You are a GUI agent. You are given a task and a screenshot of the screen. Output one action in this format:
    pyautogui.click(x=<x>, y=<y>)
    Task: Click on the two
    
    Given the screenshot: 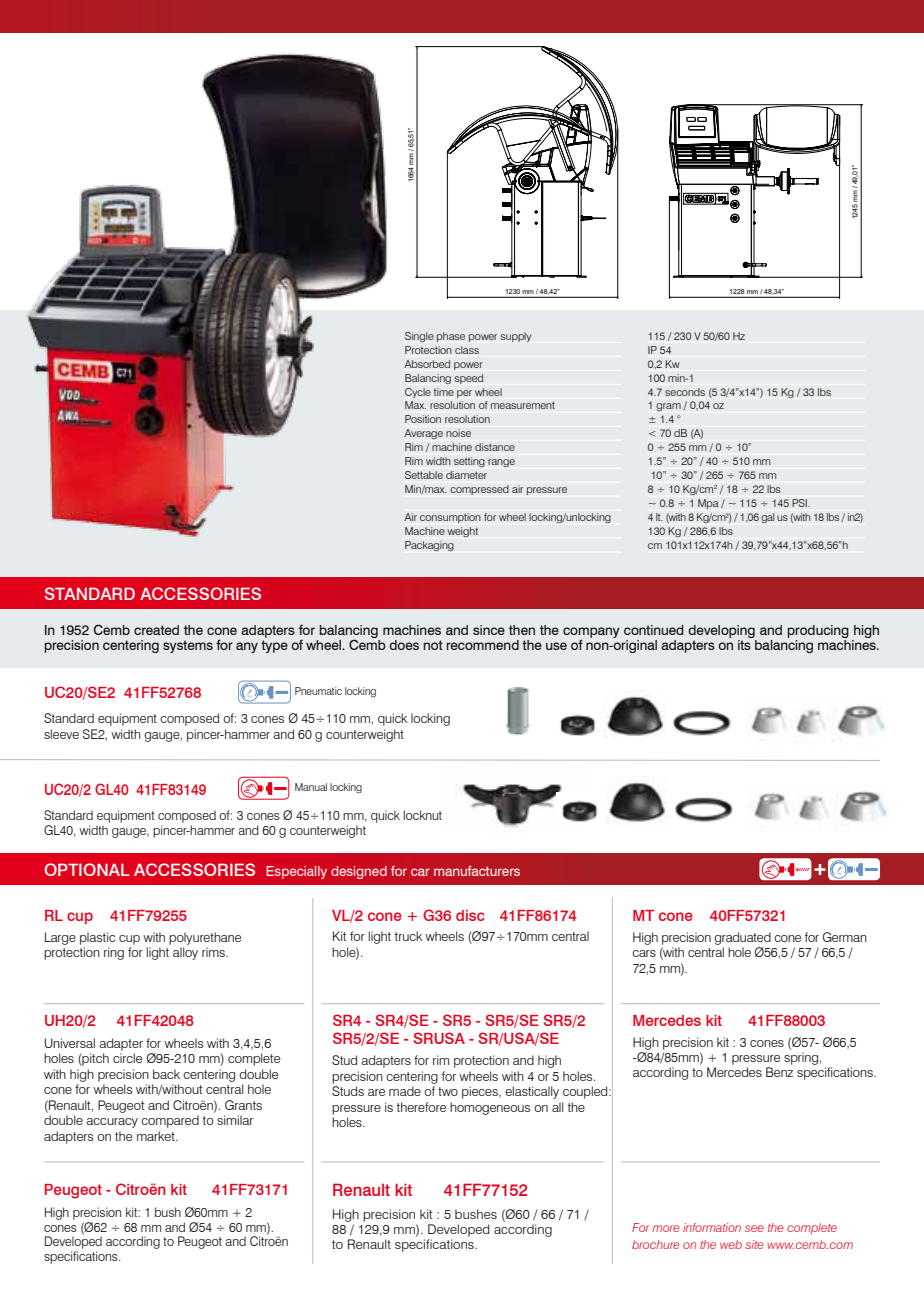 What is the action you would take?
    pyautogui.click(x=448, y=1091)
